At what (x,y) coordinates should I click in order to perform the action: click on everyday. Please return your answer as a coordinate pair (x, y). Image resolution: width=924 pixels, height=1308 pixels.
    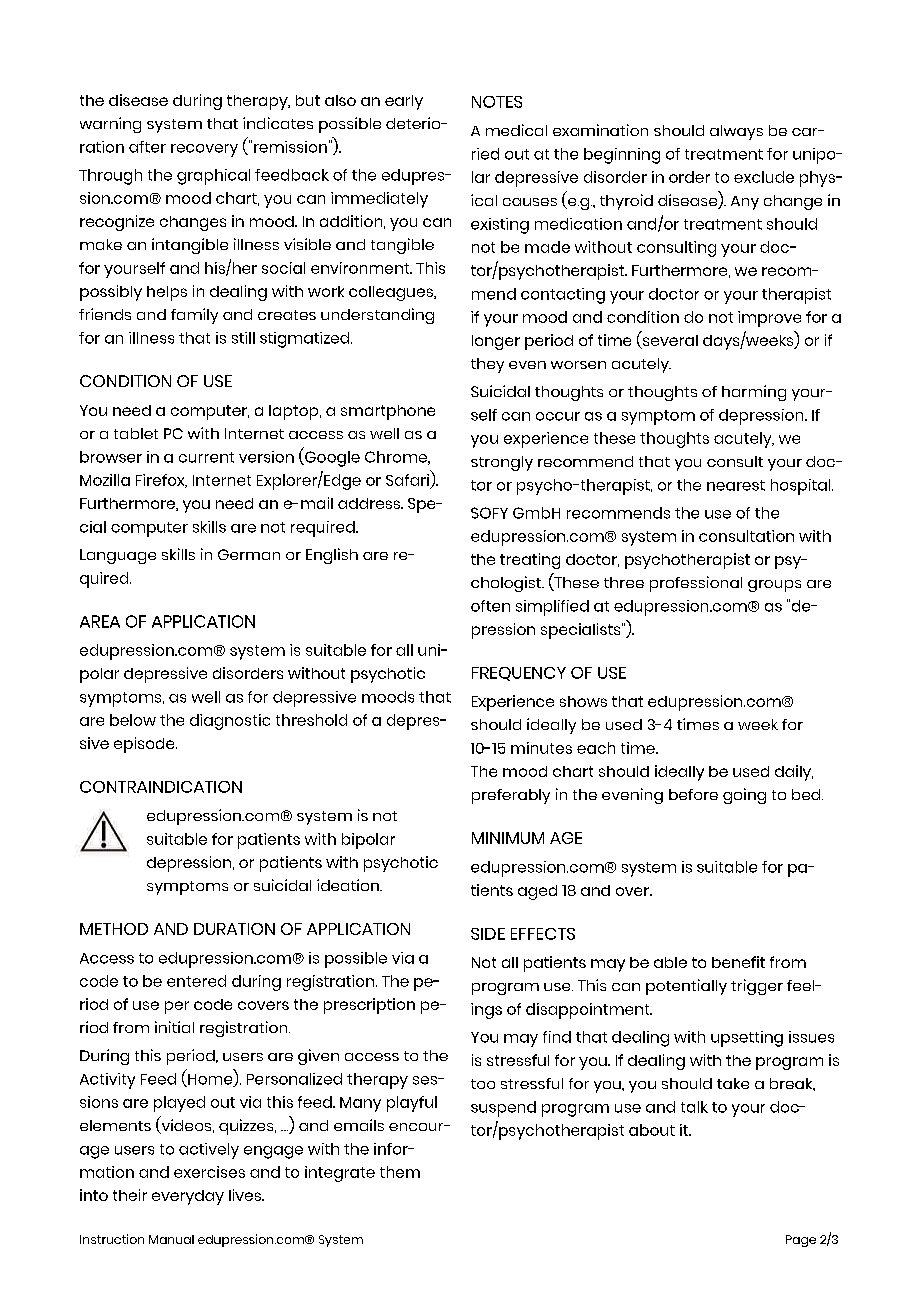
    Looking at the image, I should click on (188, 1197).
